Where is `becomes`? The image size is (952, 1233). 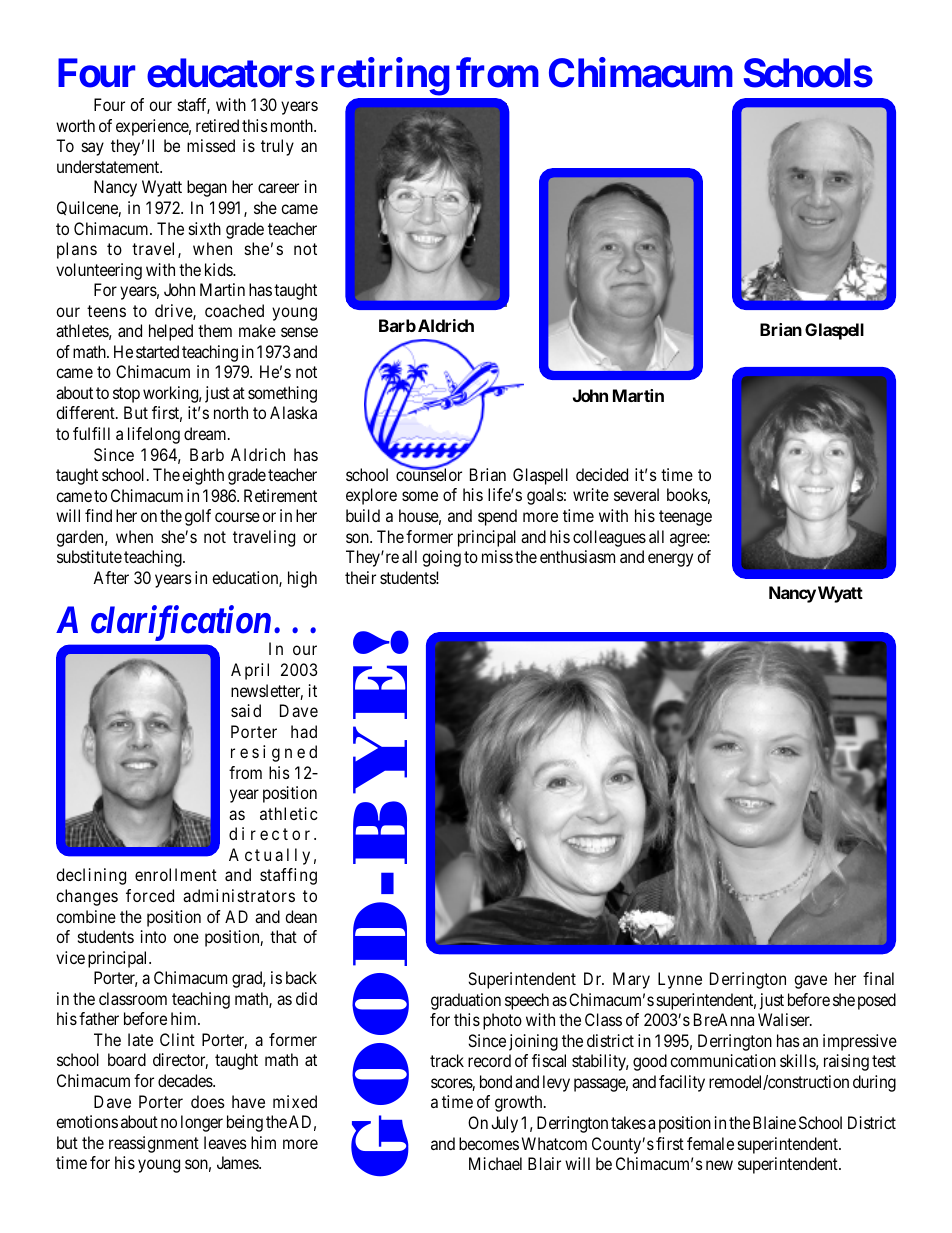 becomes is located at coordinates (489, 1143).
